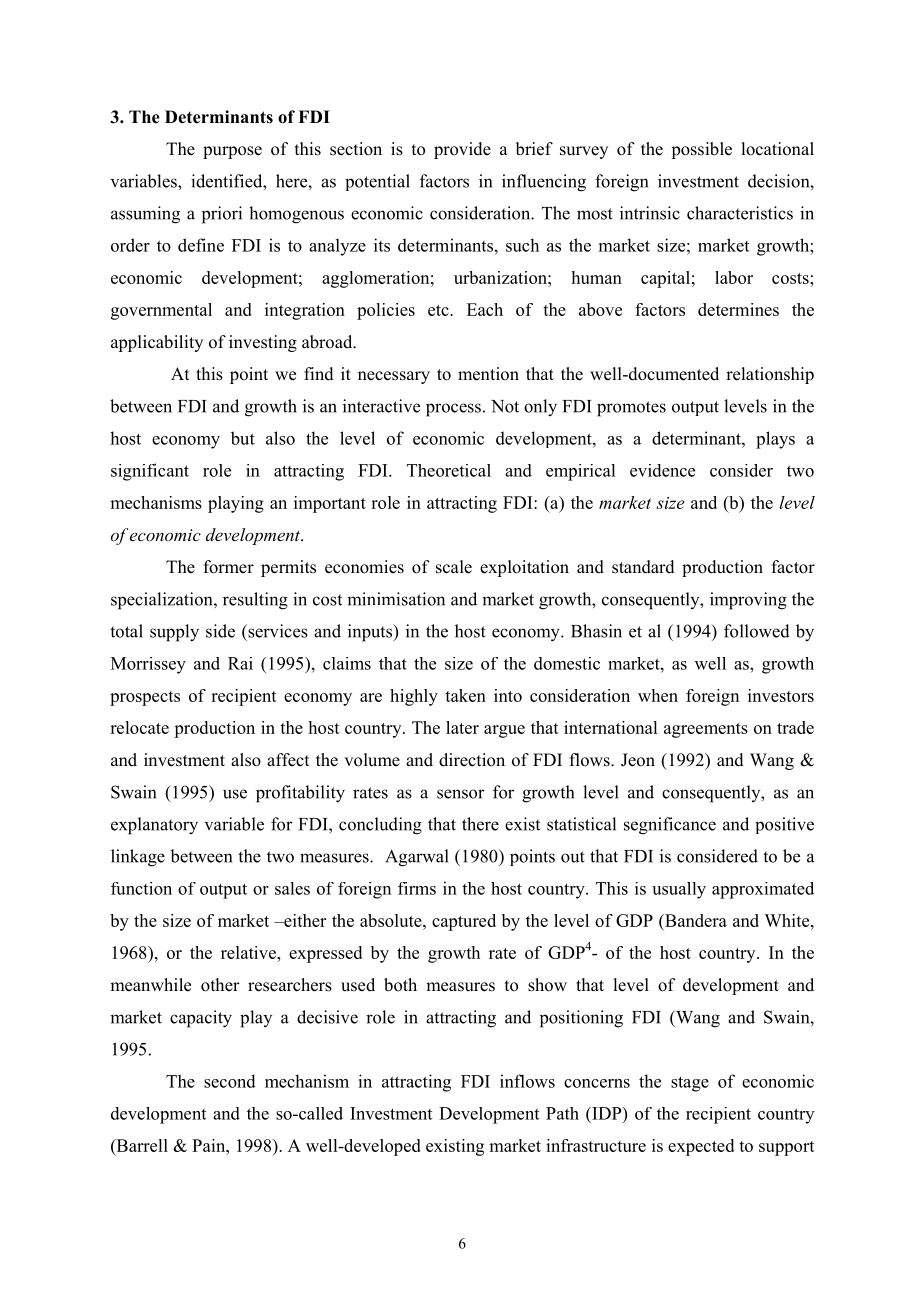 The height and width of the page is (1308, 924). Describe the element at coordinates (465, 695) in the page. I see `taken` at that location.
